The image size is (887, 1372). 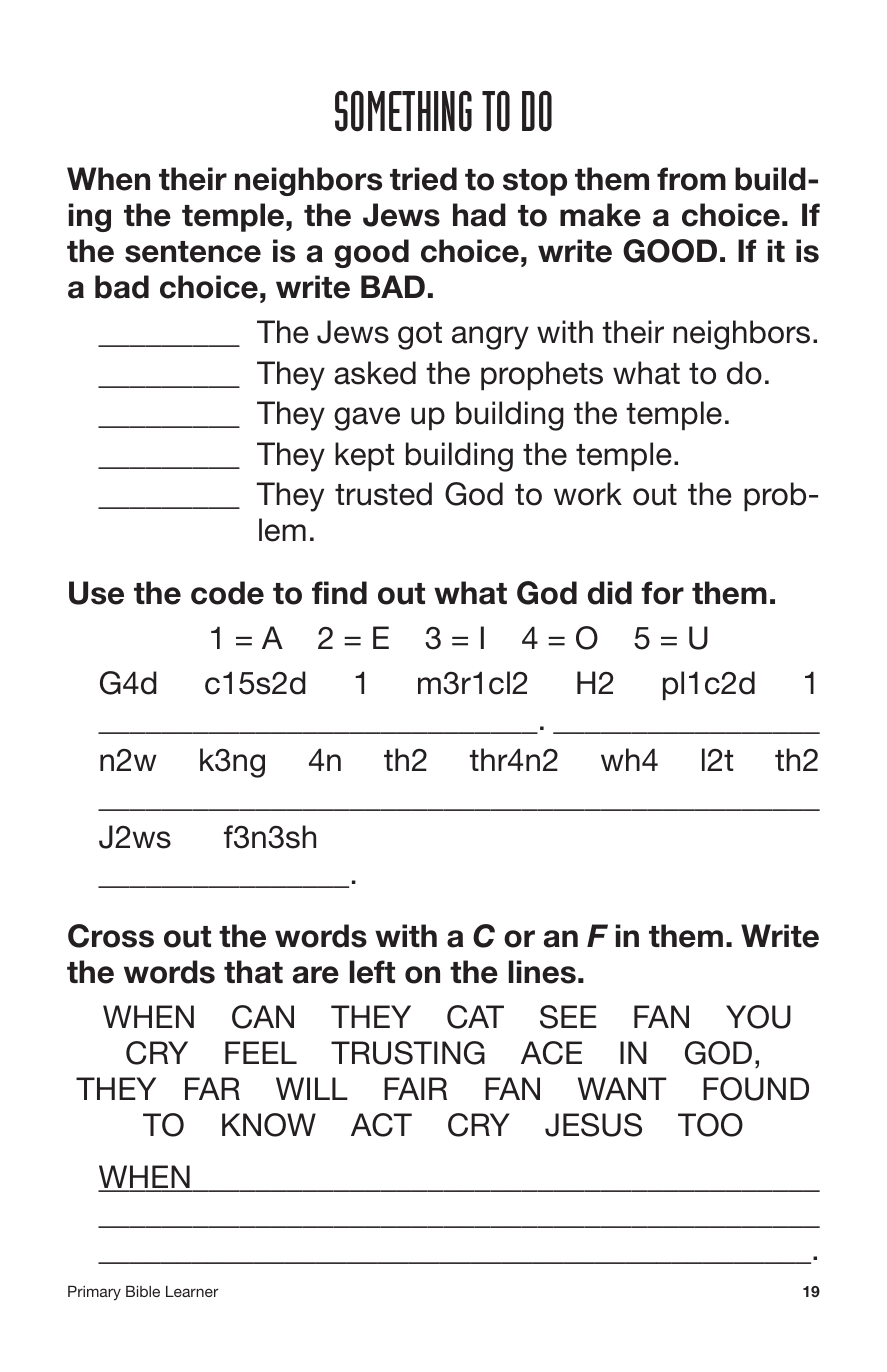 I want to click on from, so click(x=691, y=179).
